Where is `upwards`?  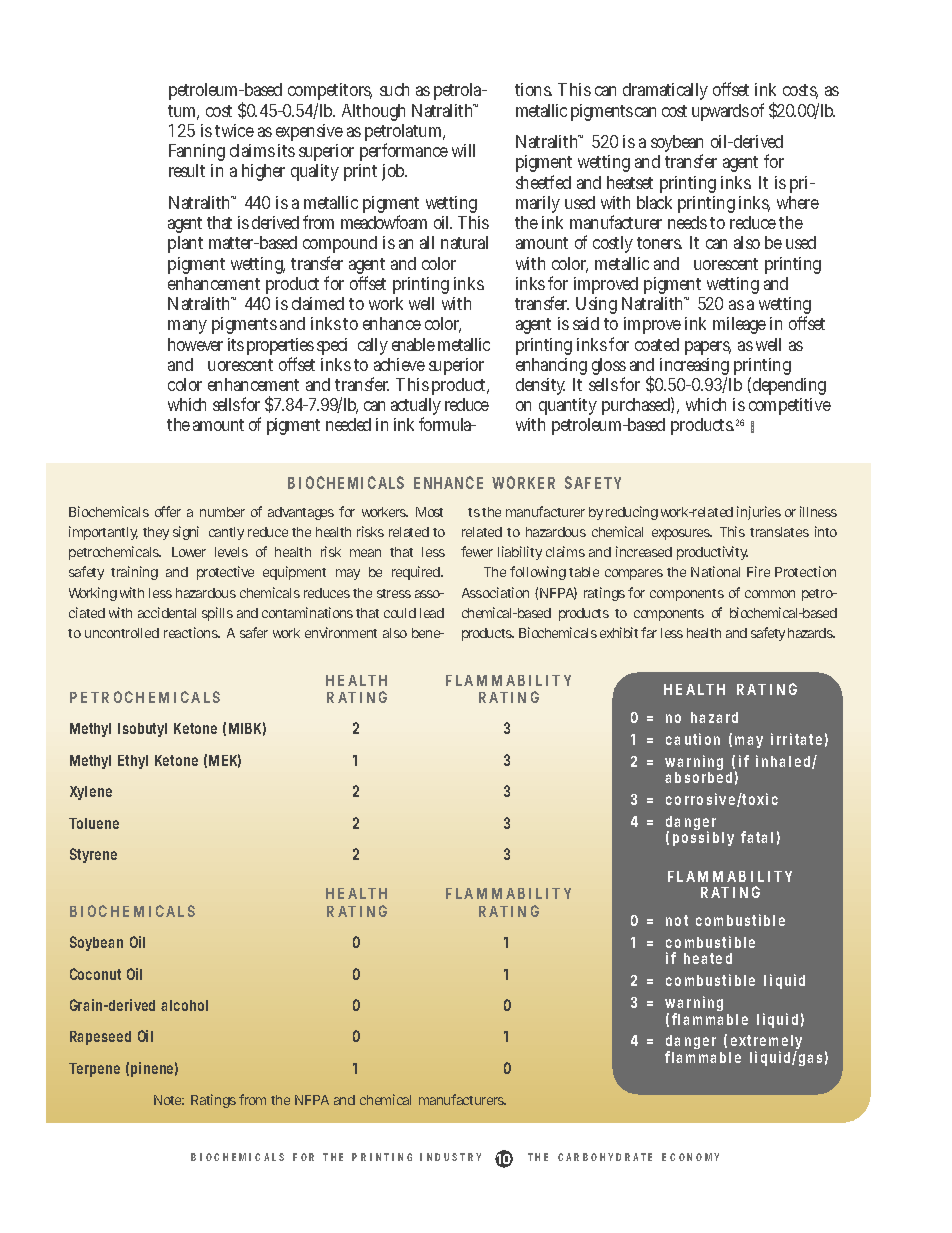 upwards is located at coordinates (720, 112).
